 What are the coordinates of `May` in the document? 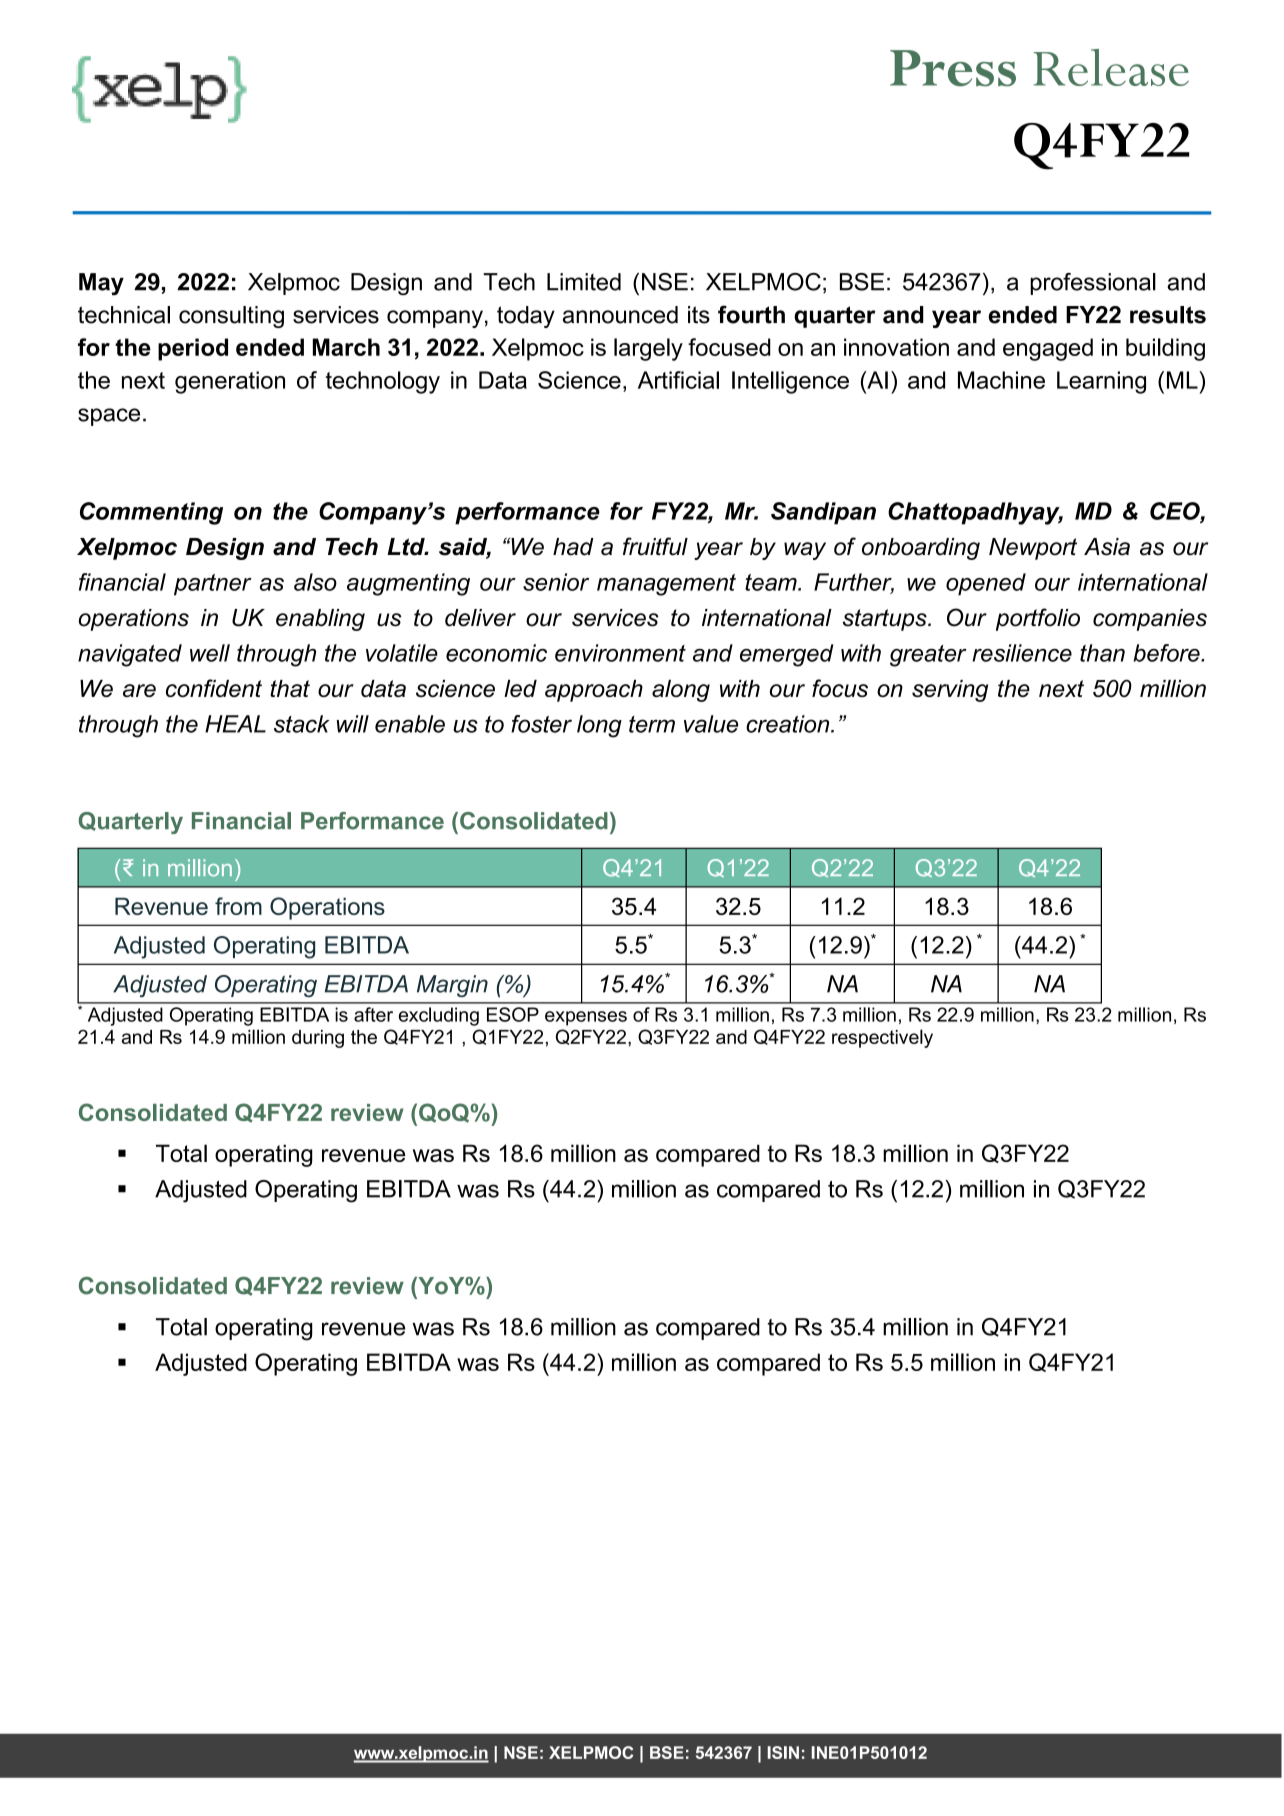 It's located at (101, 284).
